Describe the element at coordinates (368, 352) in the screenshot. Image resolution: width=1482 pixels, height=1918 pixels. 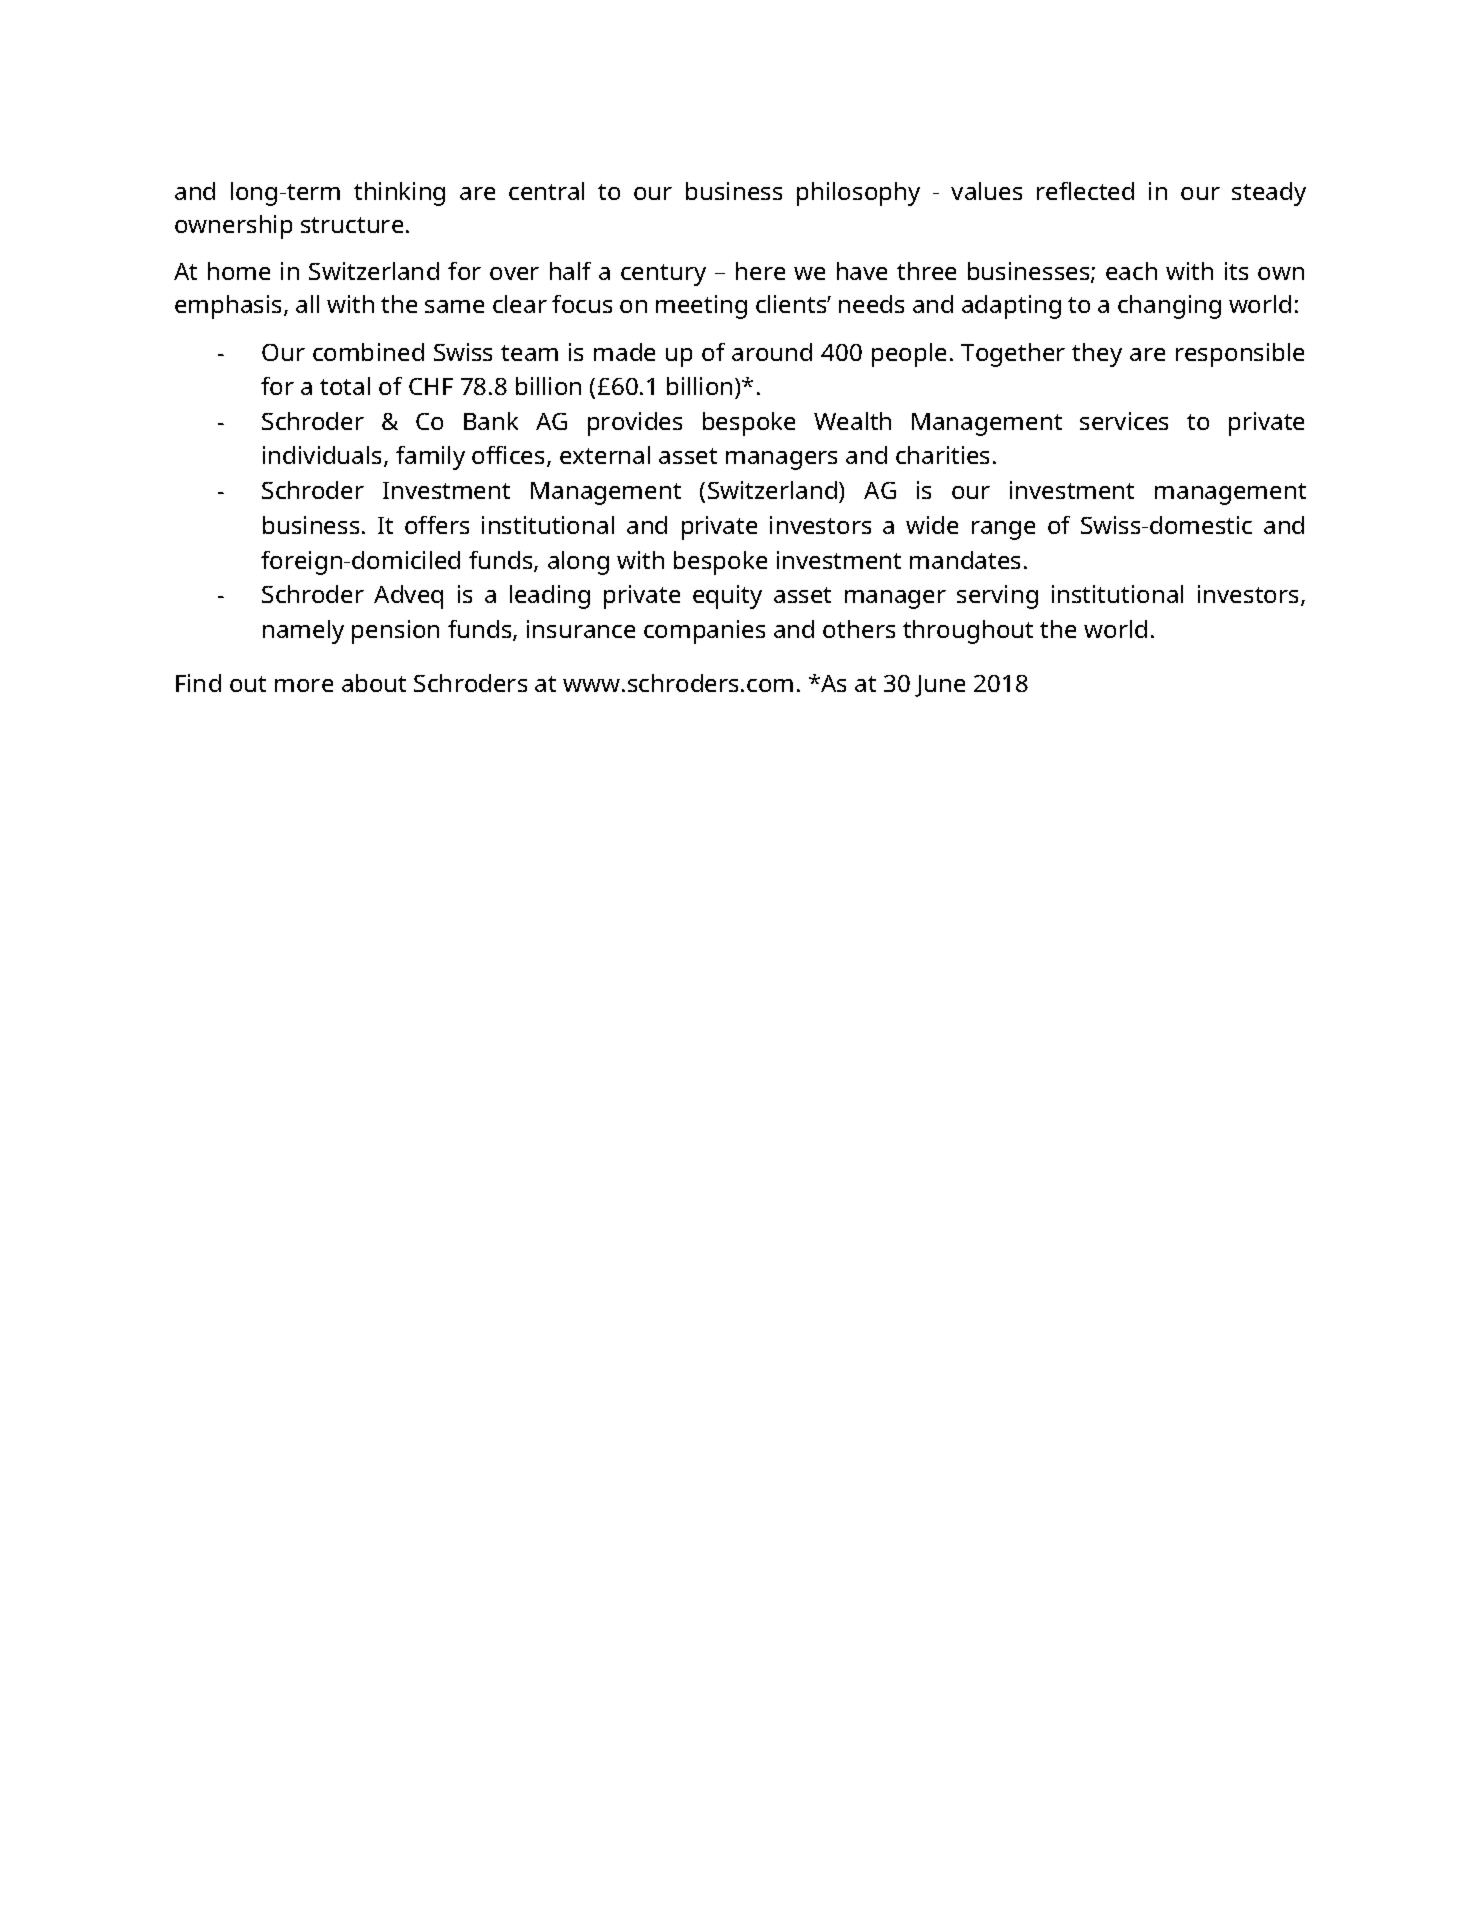
I see `combined` at that location.
